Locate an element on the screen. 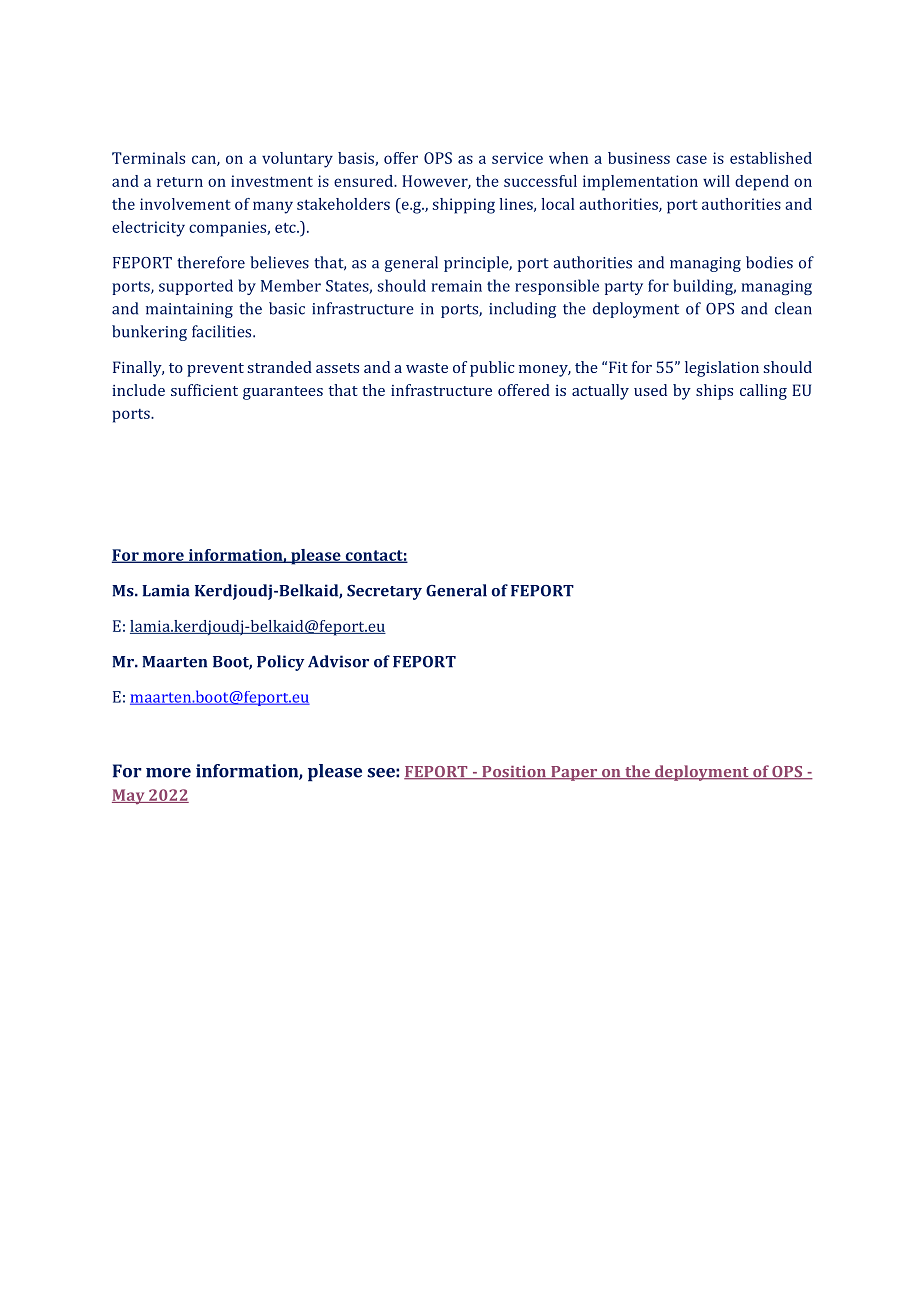  ships is located at coordinates (714, 392).
